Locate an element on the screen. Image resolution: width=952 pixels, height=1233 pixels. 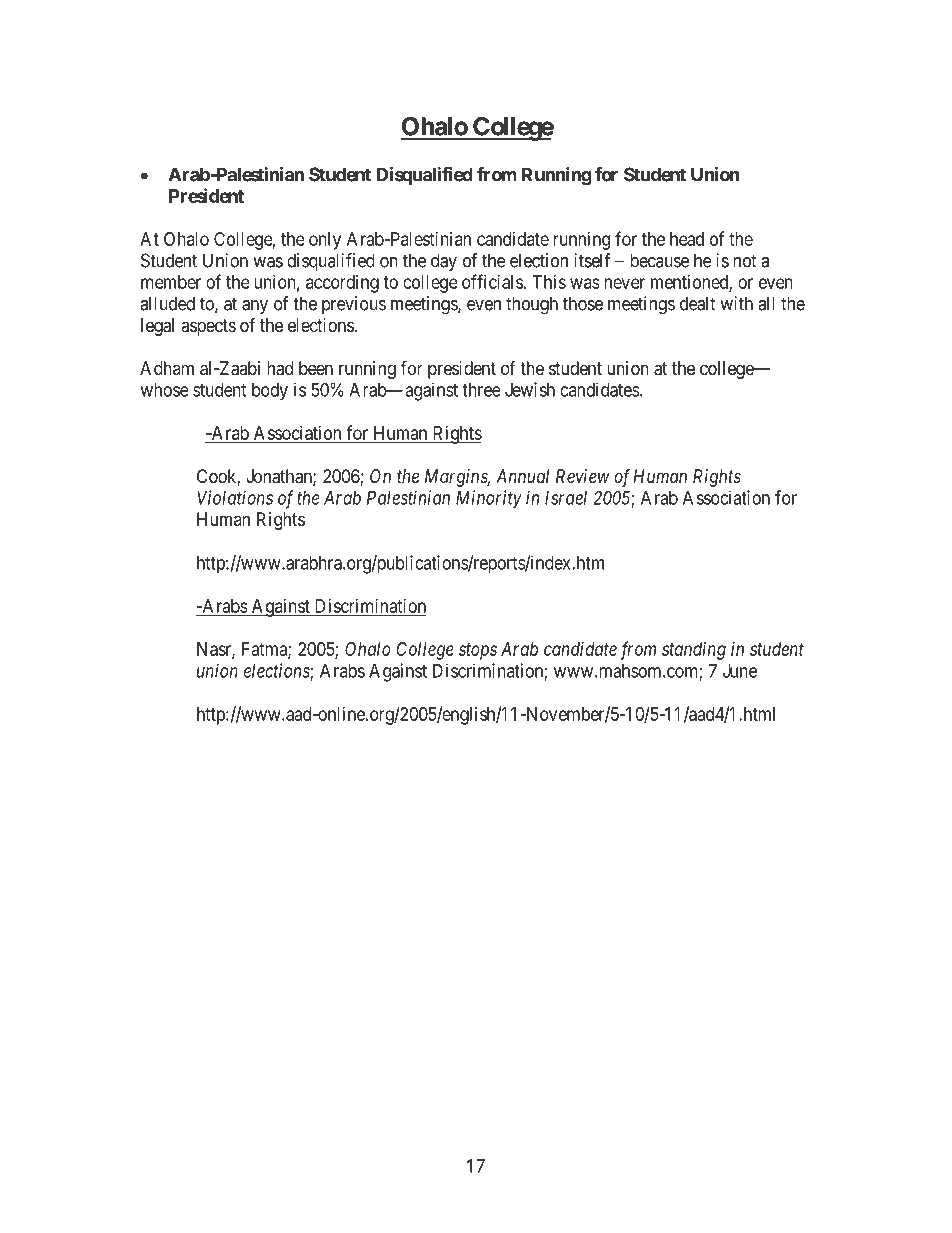
day is located at coordinates (444, 262).
